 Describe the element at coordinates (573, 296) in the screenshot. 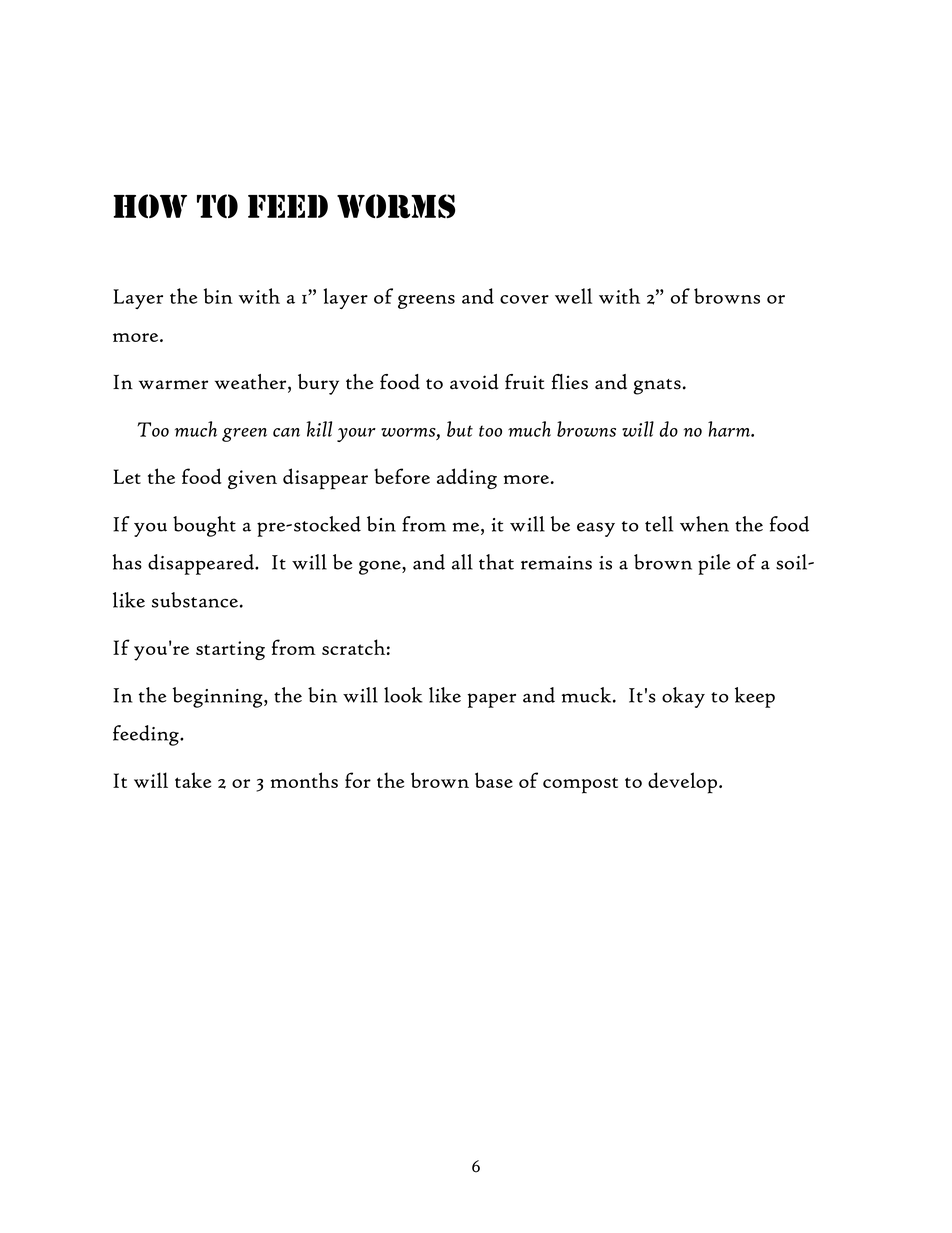

I see `well` at that location.
